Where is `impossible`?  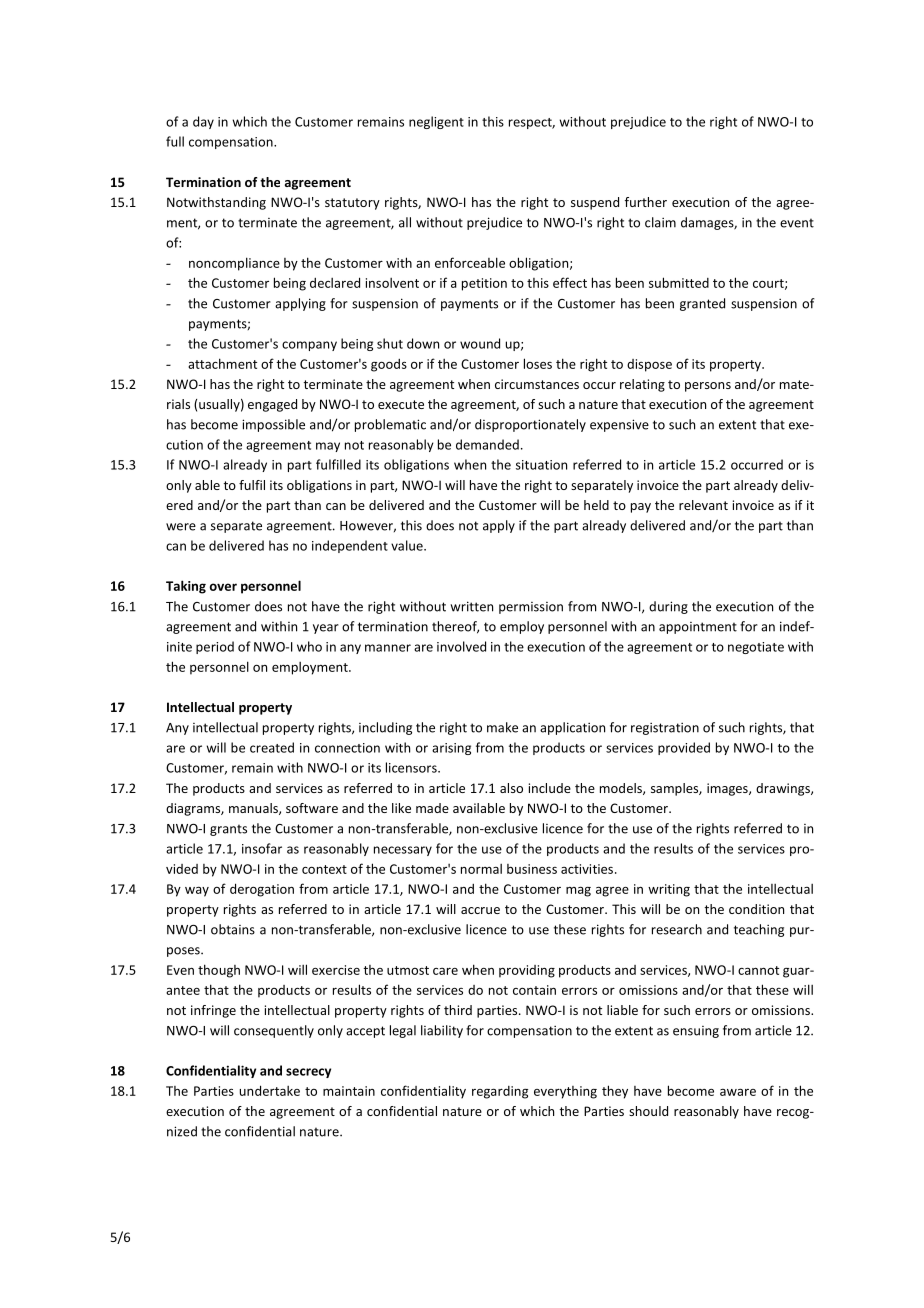 impossible is located at coordinates (273, 425).
